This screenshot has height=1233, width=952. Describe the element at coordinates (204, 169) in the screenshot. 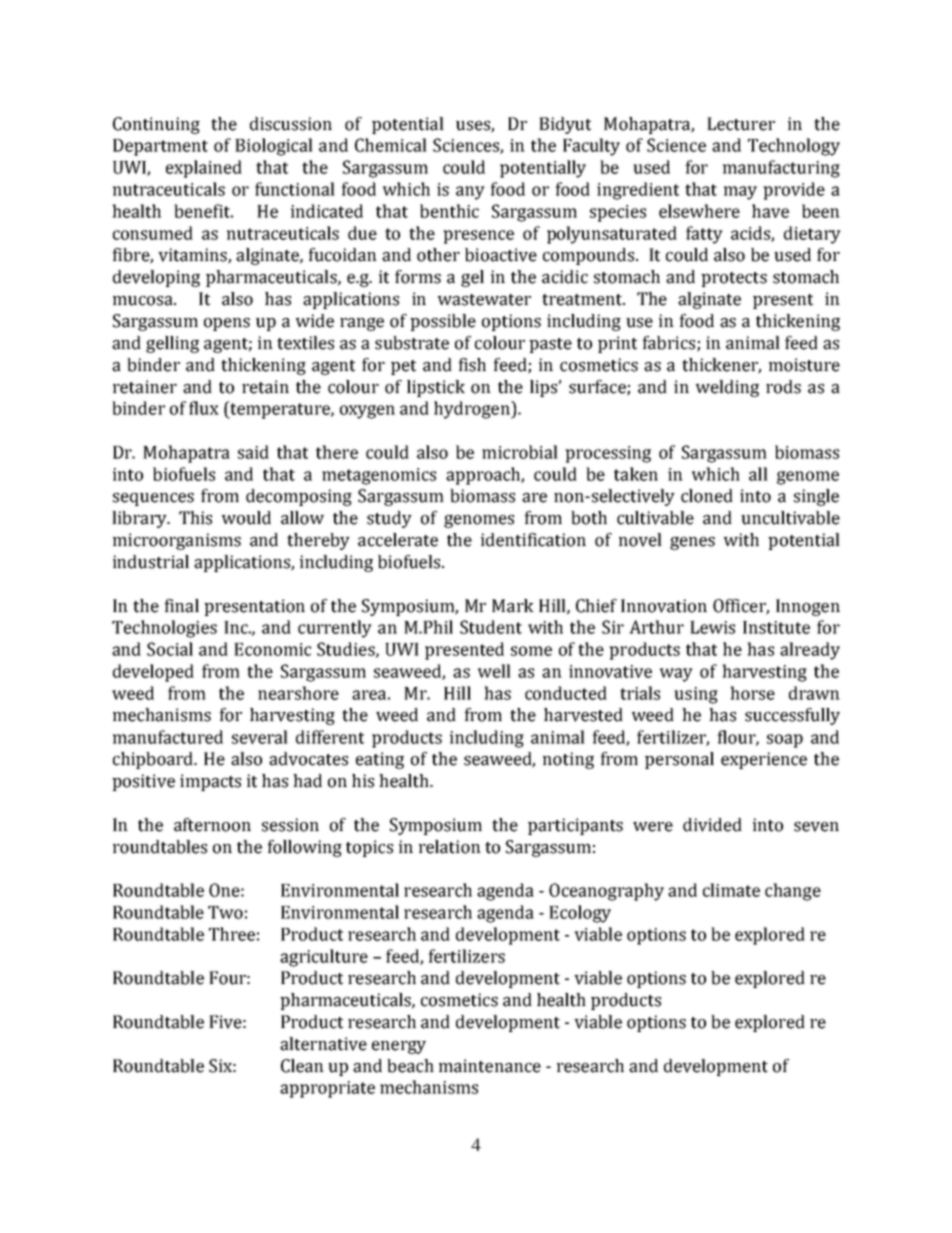

I see `explained` at that location.
